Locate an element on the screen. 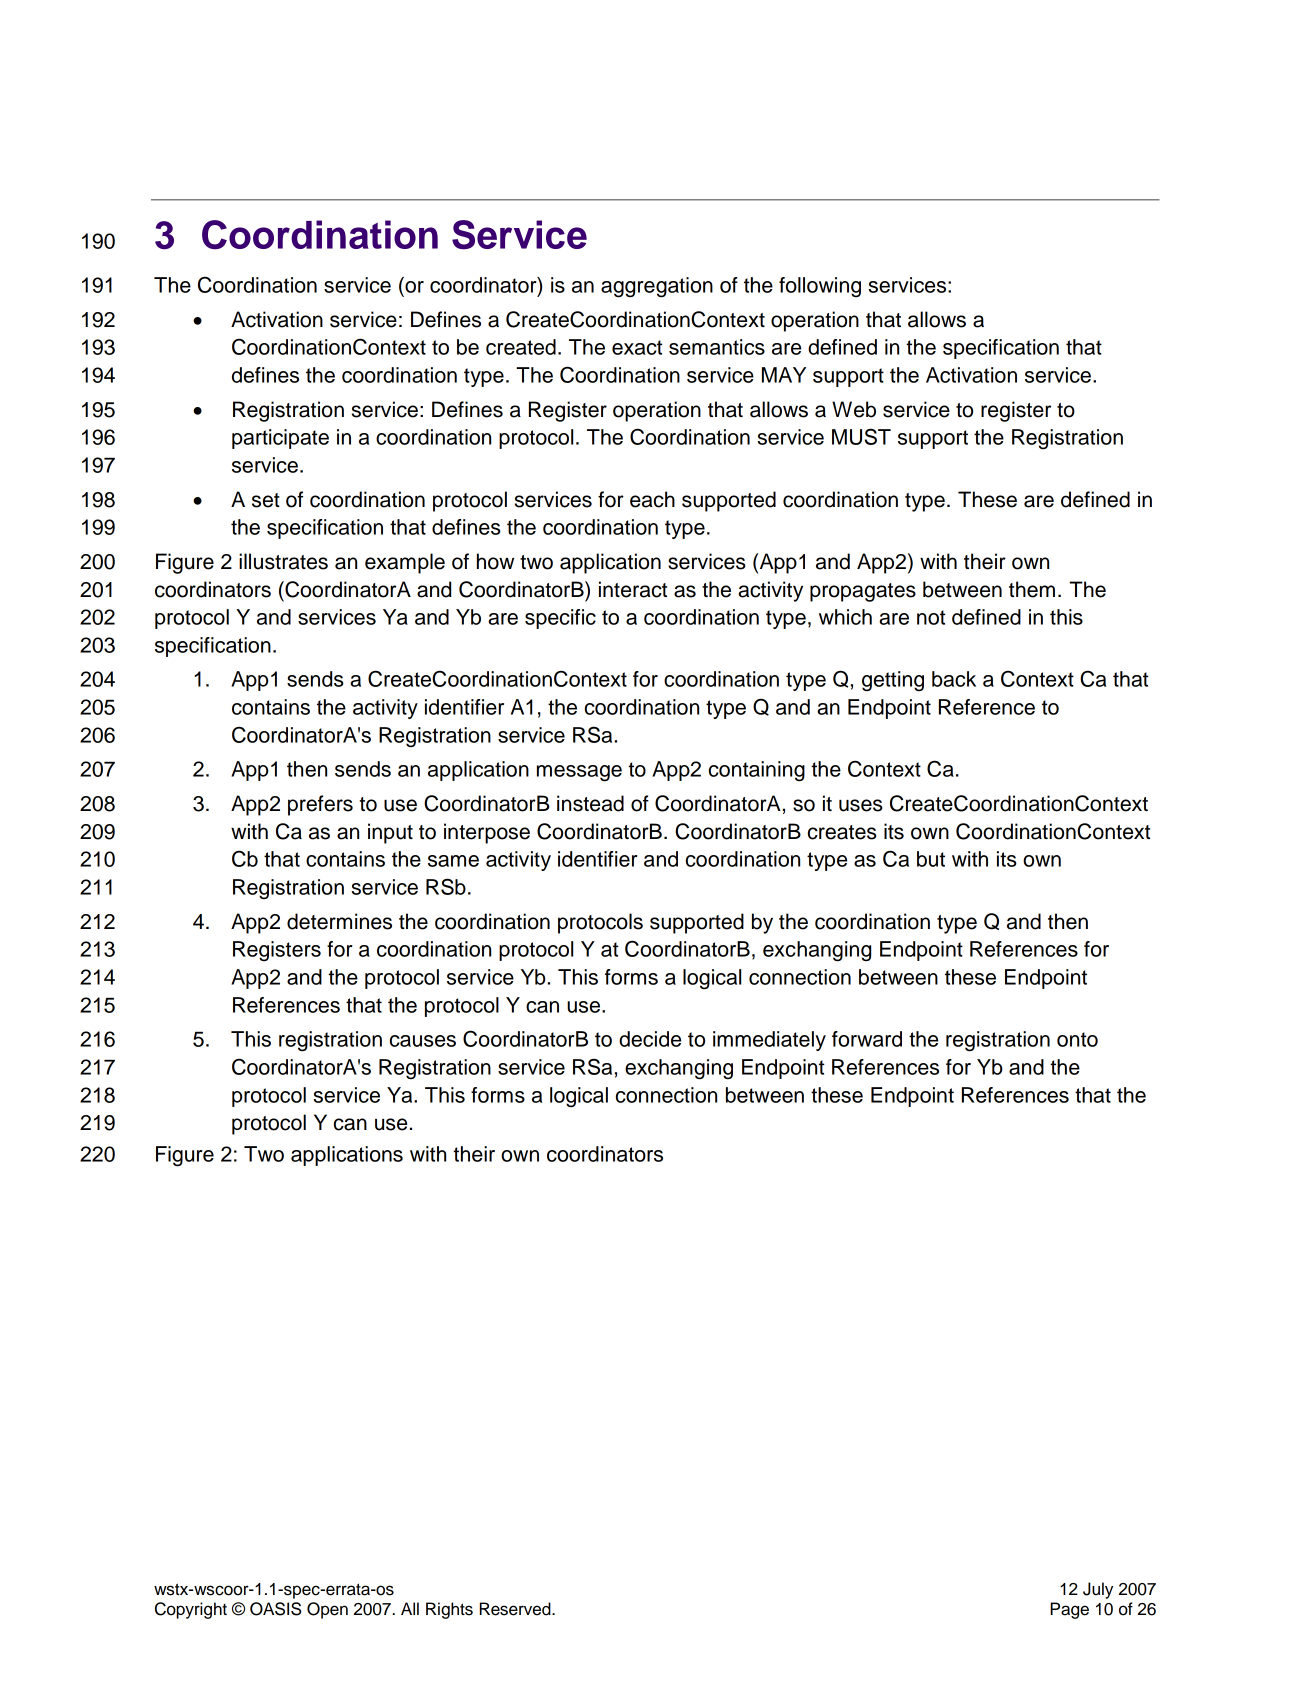 This screenshot has height=1696, width=1310. participate is located at coordinates (280, 439).
